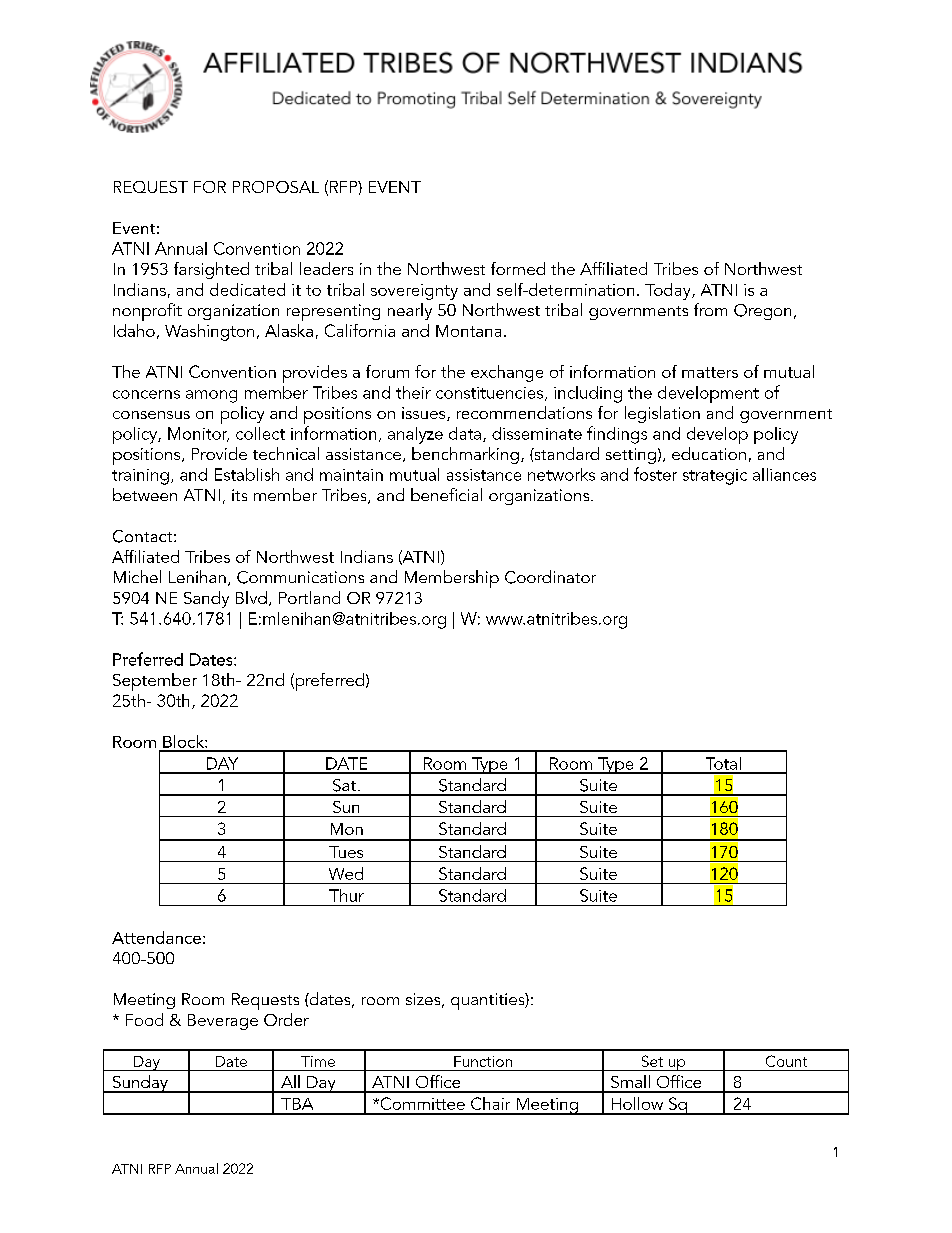 The image size is (952, 1233). What do you see at coordinates (669, 291) in the image?
I see `Today` at bounding box center [669, 291].
